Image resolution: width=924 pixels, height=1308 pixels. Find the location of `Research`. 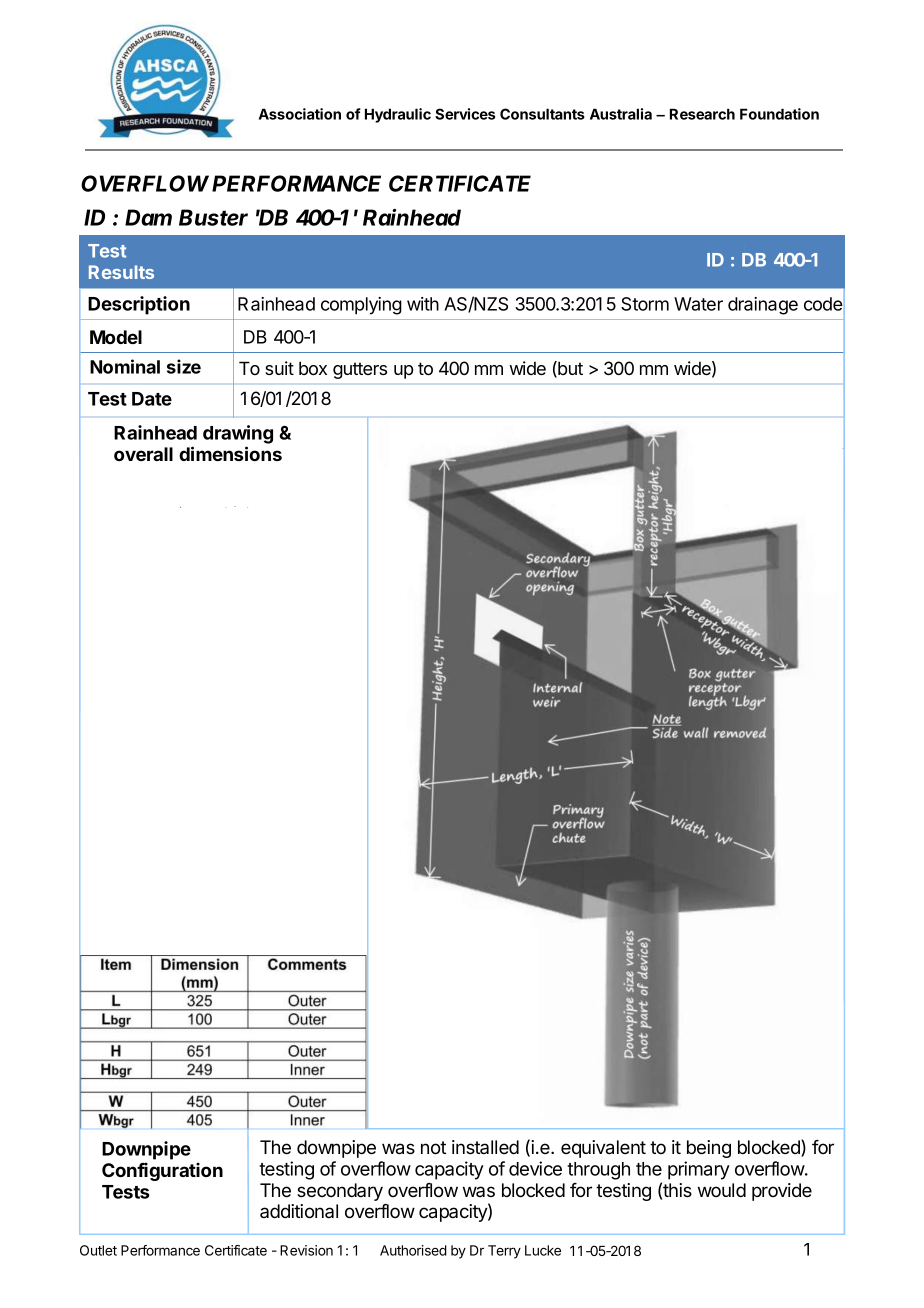

Research is located at coordinates (702, 114).
